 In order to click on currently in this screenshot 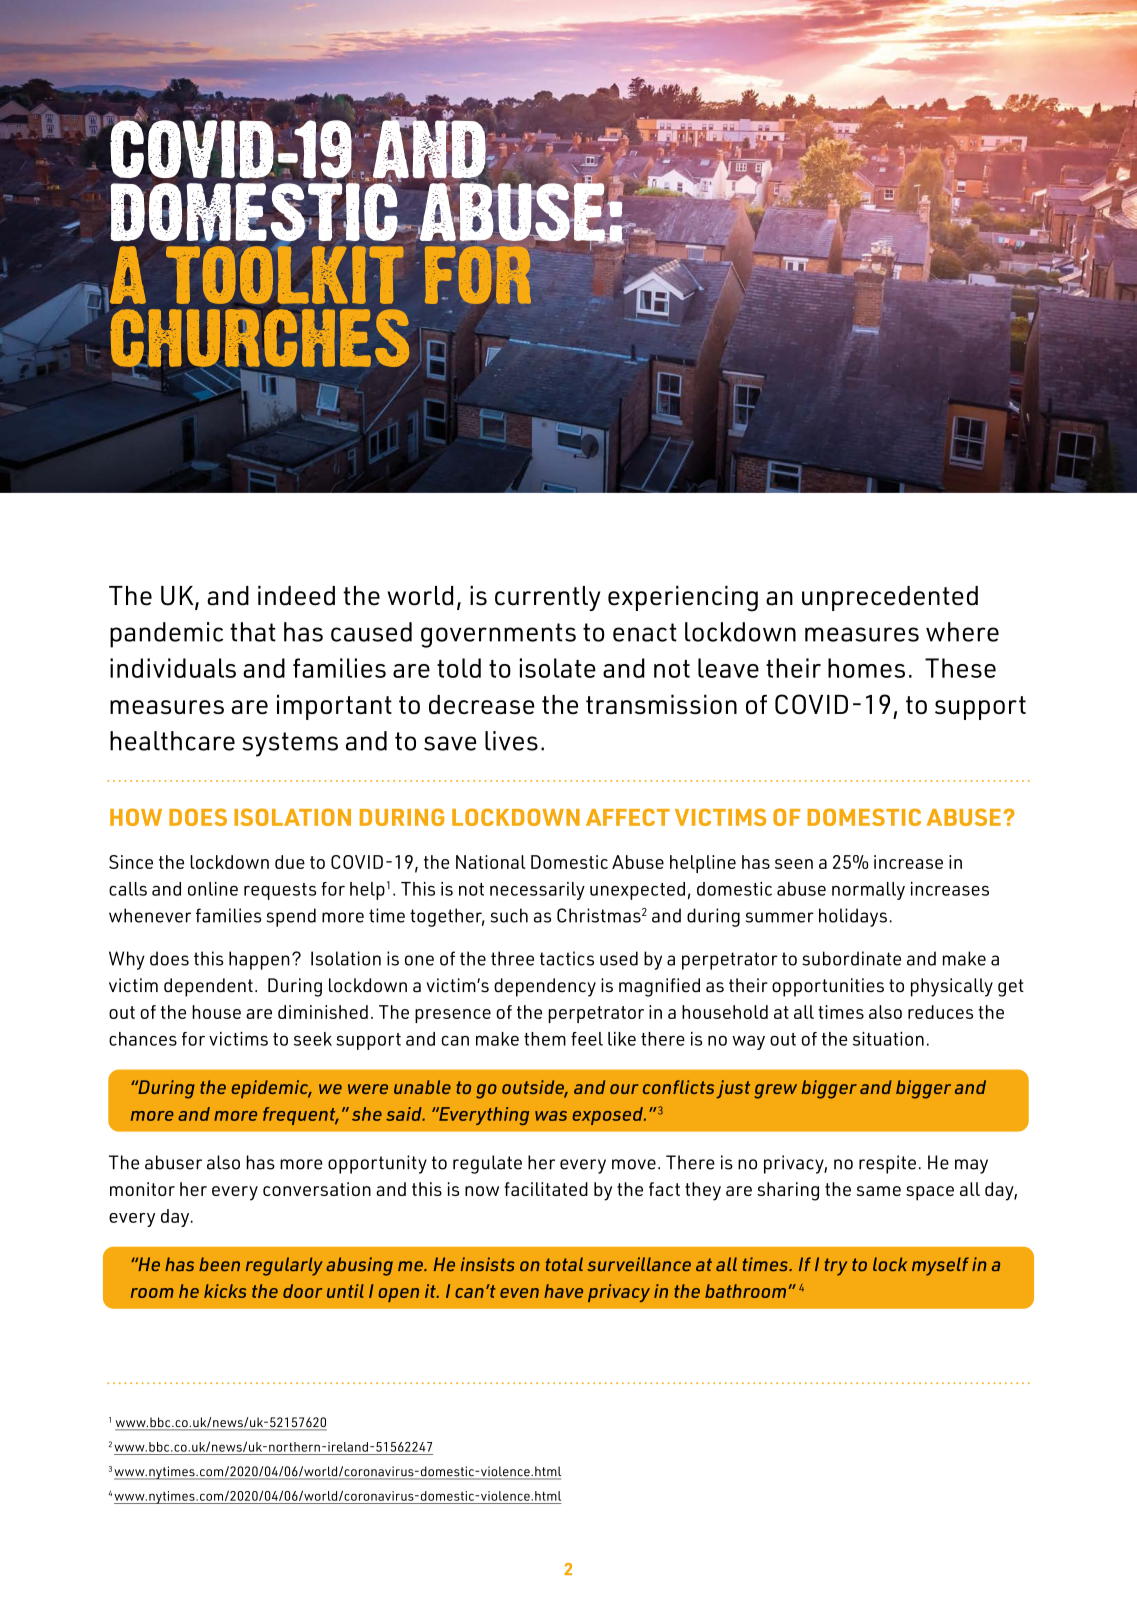, I will do `click(547, 598)`.
